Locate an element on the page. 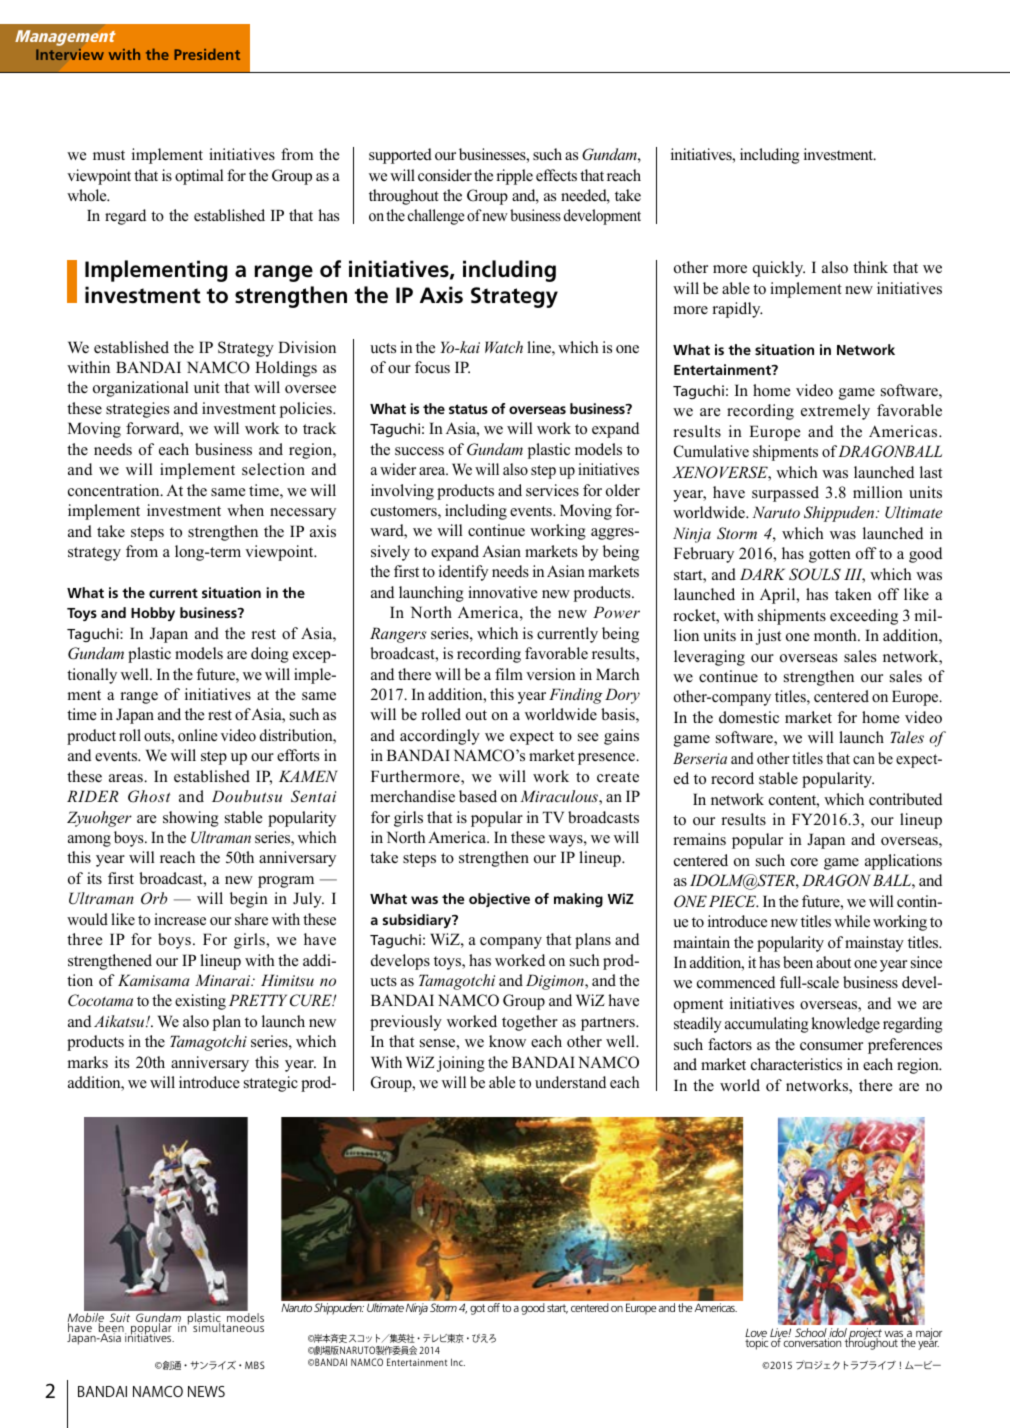 This image has height=1428, width=1010. together is located at coordinates (530, 1023).
